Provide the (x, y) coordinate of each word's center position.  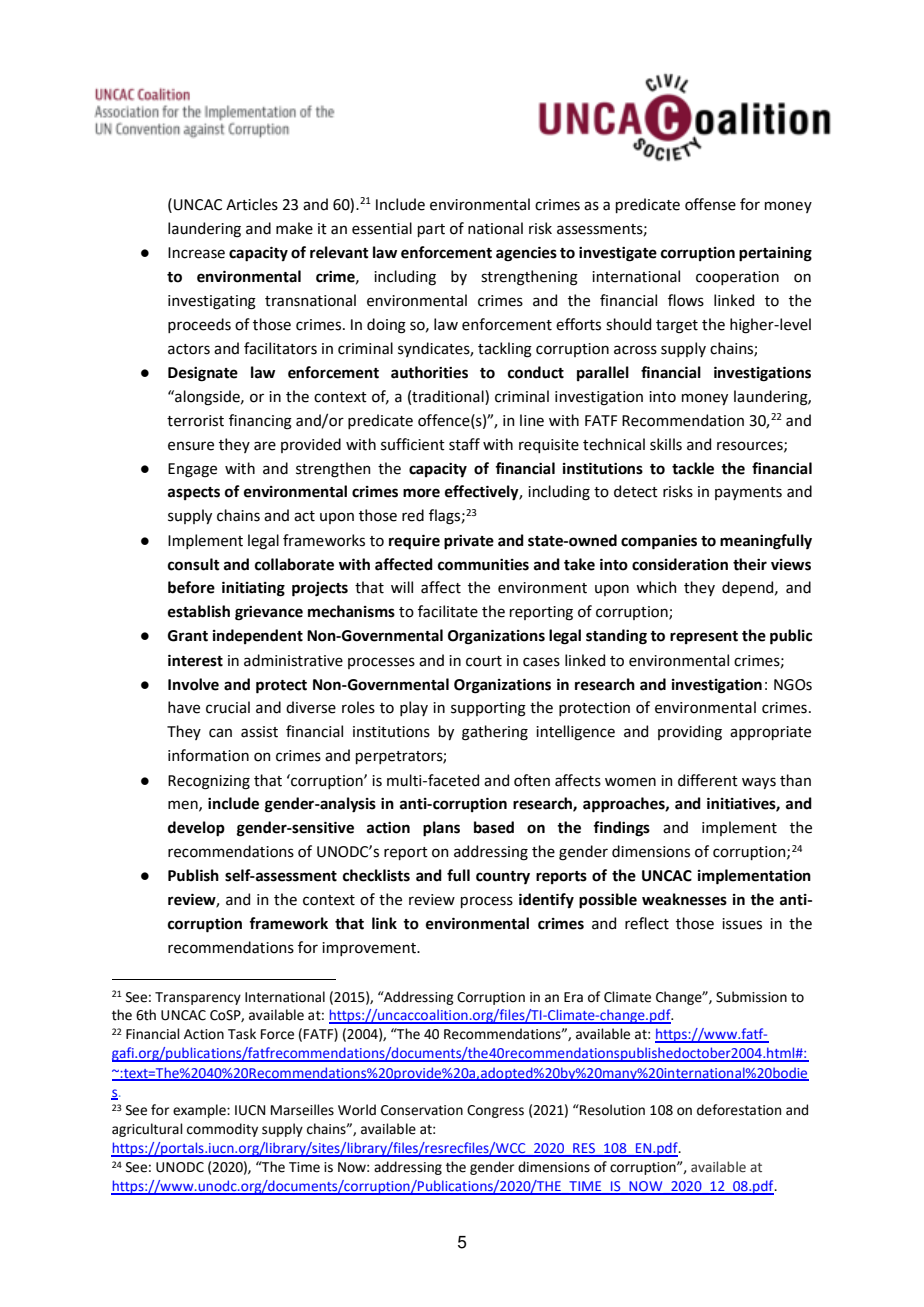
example (200, 1111)
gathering (495, 733)
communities (483, 565)
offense (710, 204)
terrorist (195, 421)
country (503, 877)
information (208, 755)
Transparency (198, 998)
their (750, 564)
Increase (196, 253)
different (708, 780)
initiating (253, 589)
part (431, 230)
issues (742, 924)
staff (464, 444)
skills (666, 444)
